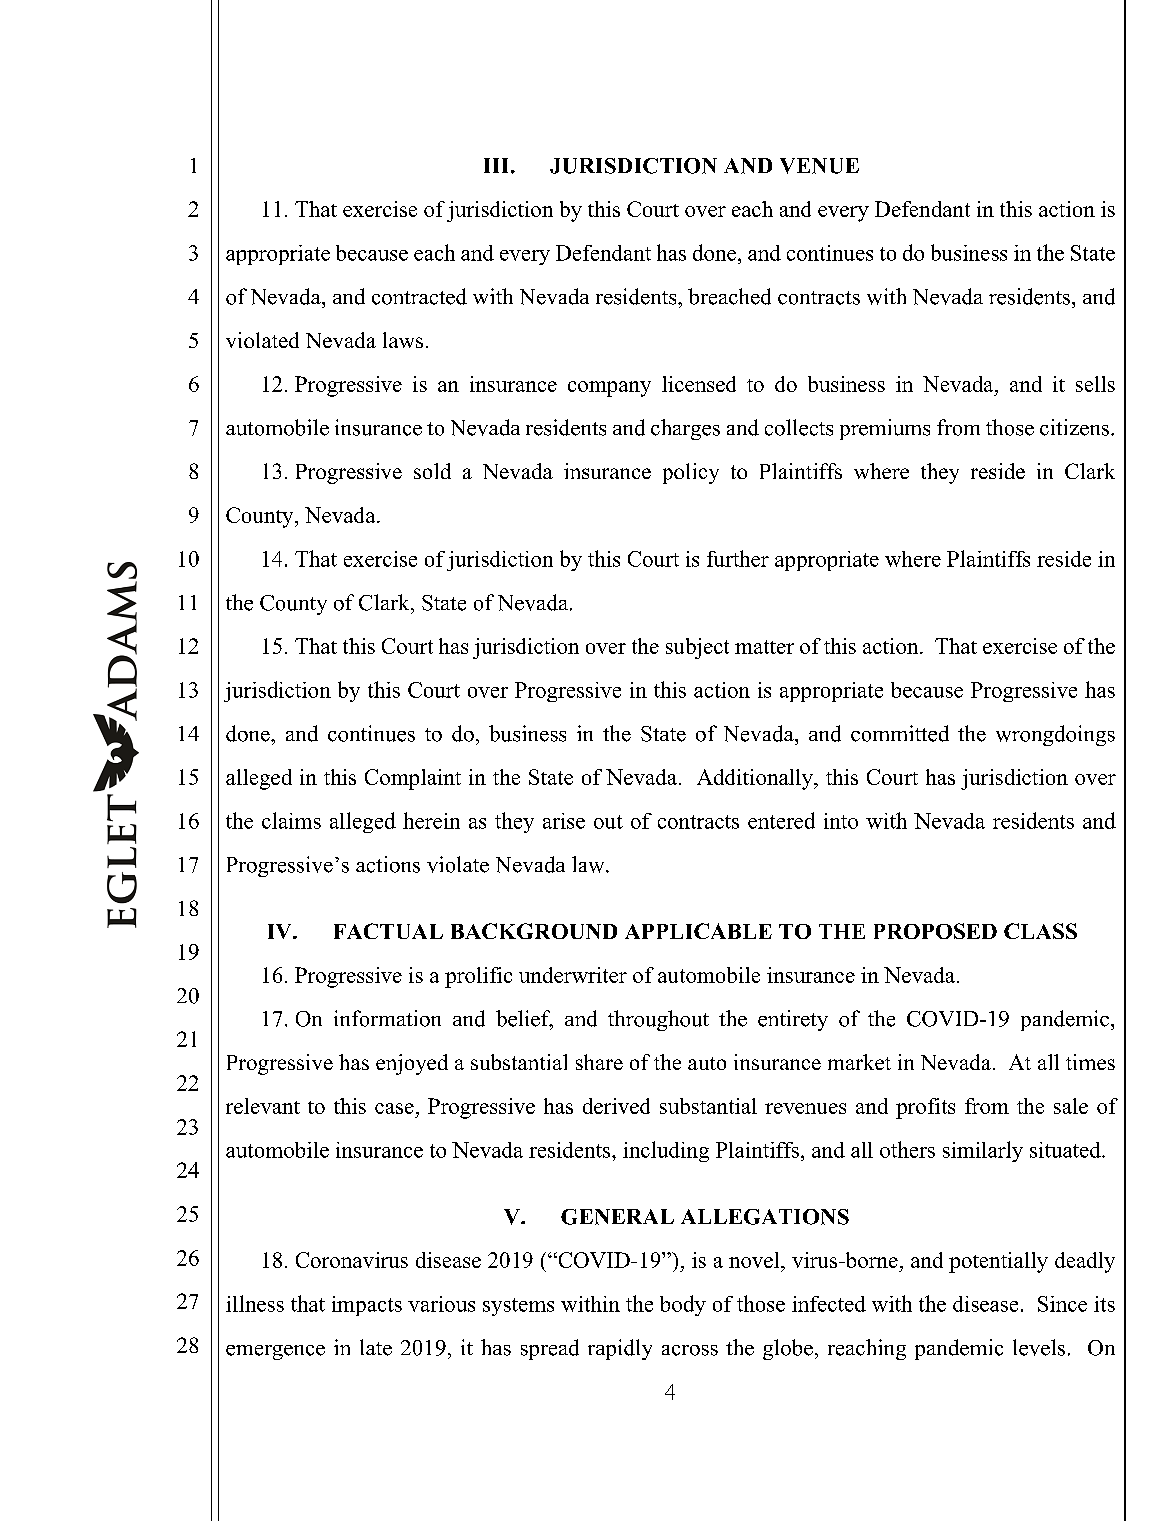  I want to click on impacts, so click(367, 1306).
